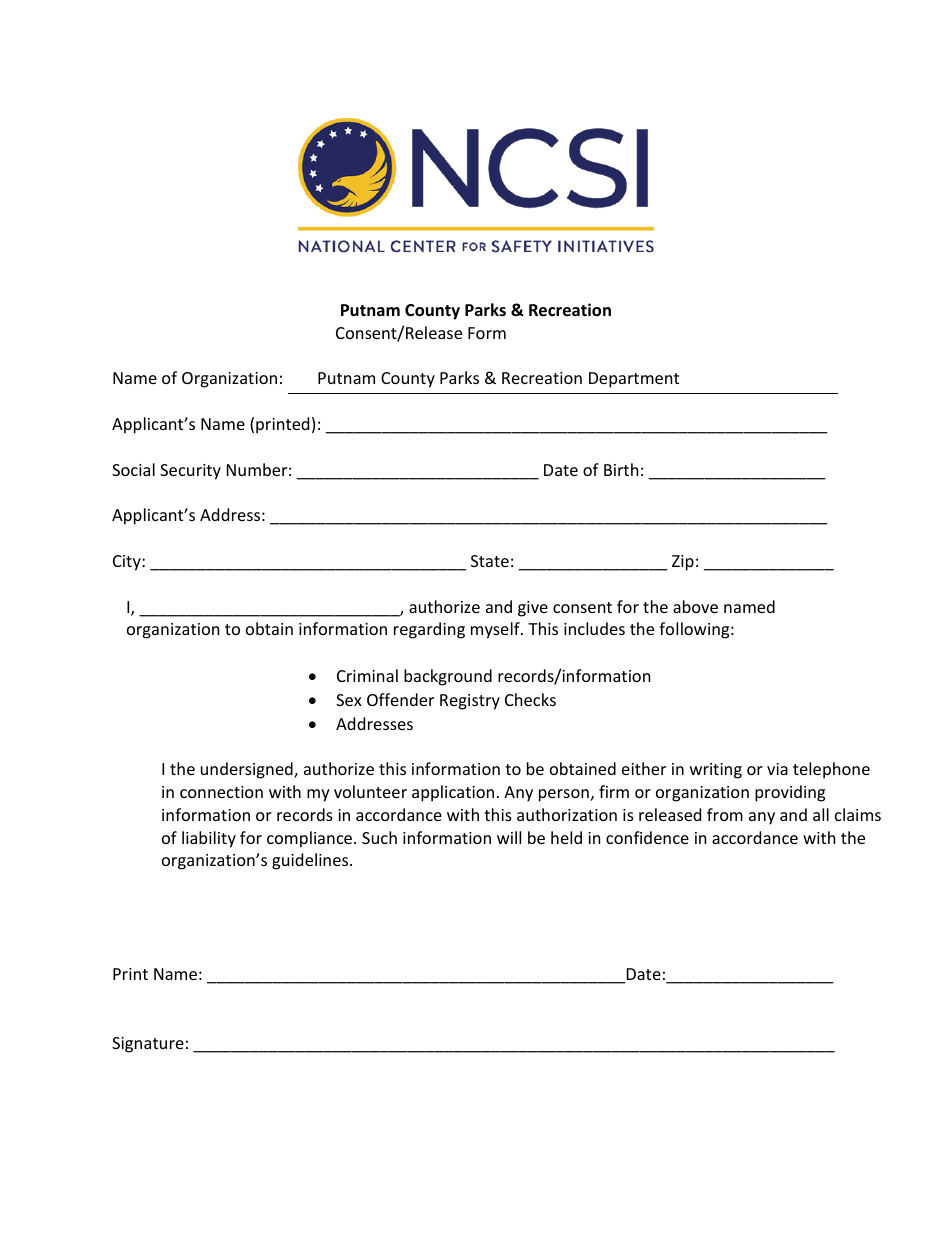  What do you see at coordinates (621, 469) in the screenshot?
I see `Birth` at bounding box center [621, 469].
